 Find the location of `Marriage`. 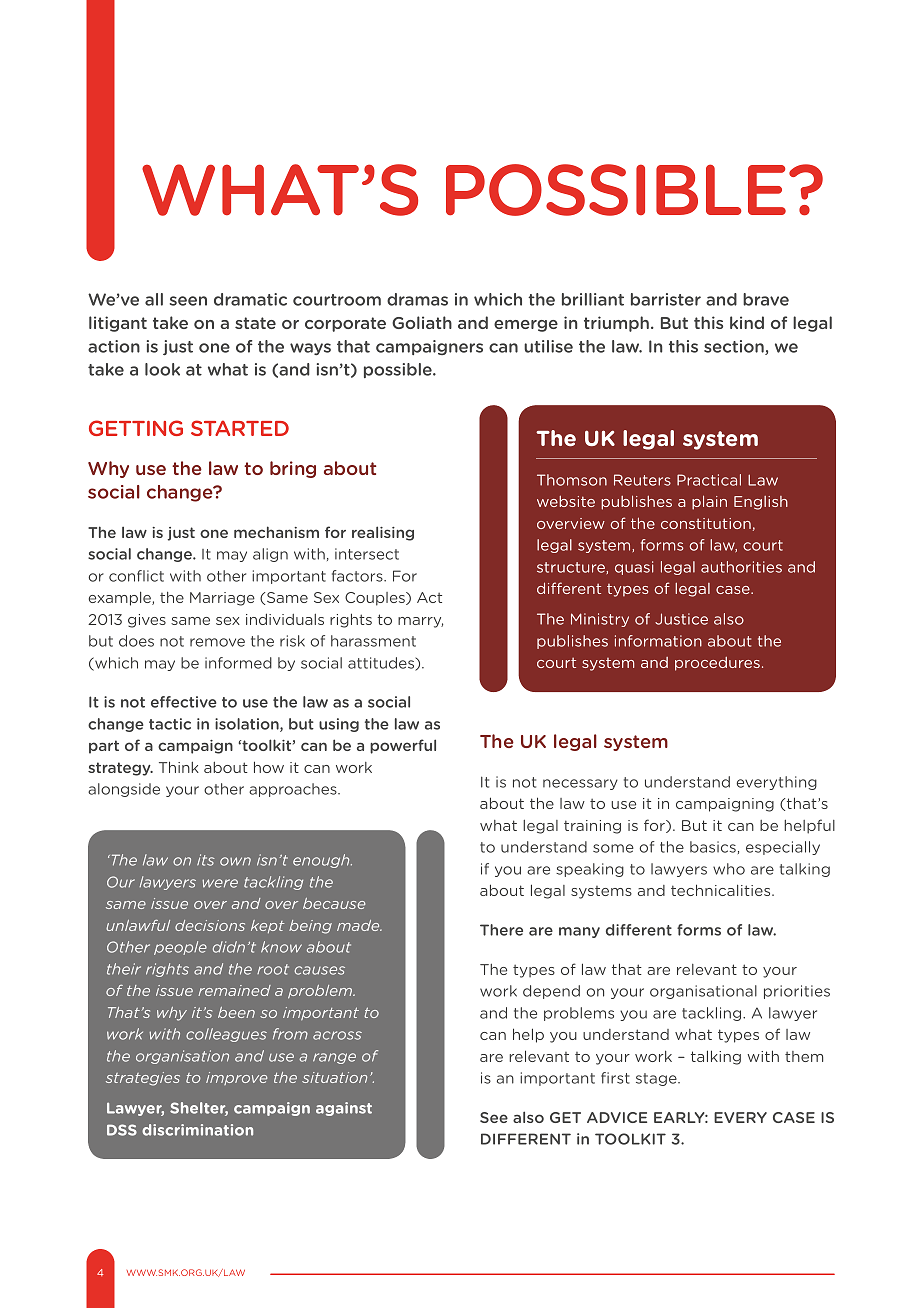

Marriage is located at coordinates (222, 599).
